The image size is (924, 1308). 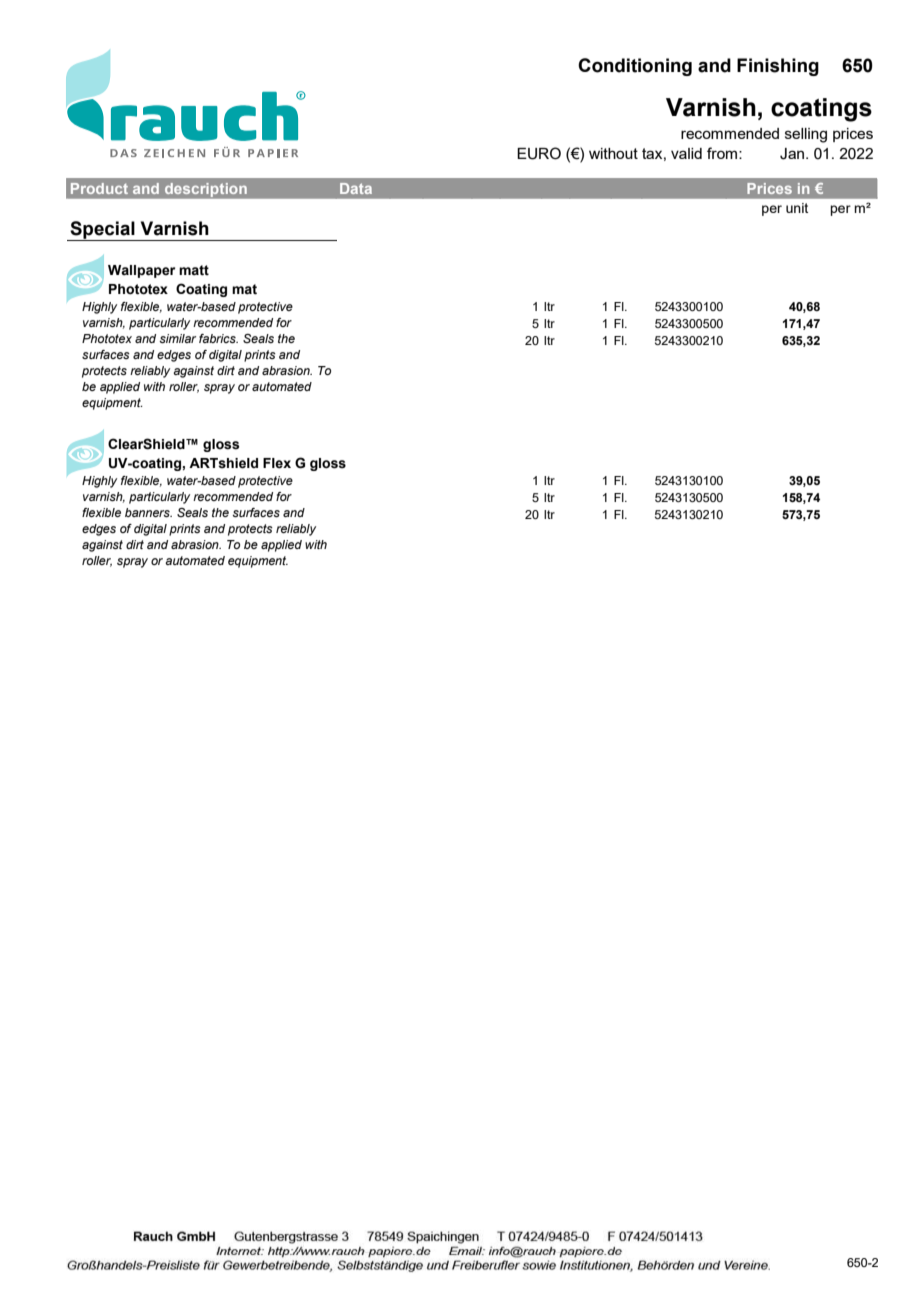 What do you see at coordinates (723, 153) in the screenshot?
I see `from` at bounding box center [723, 153].
